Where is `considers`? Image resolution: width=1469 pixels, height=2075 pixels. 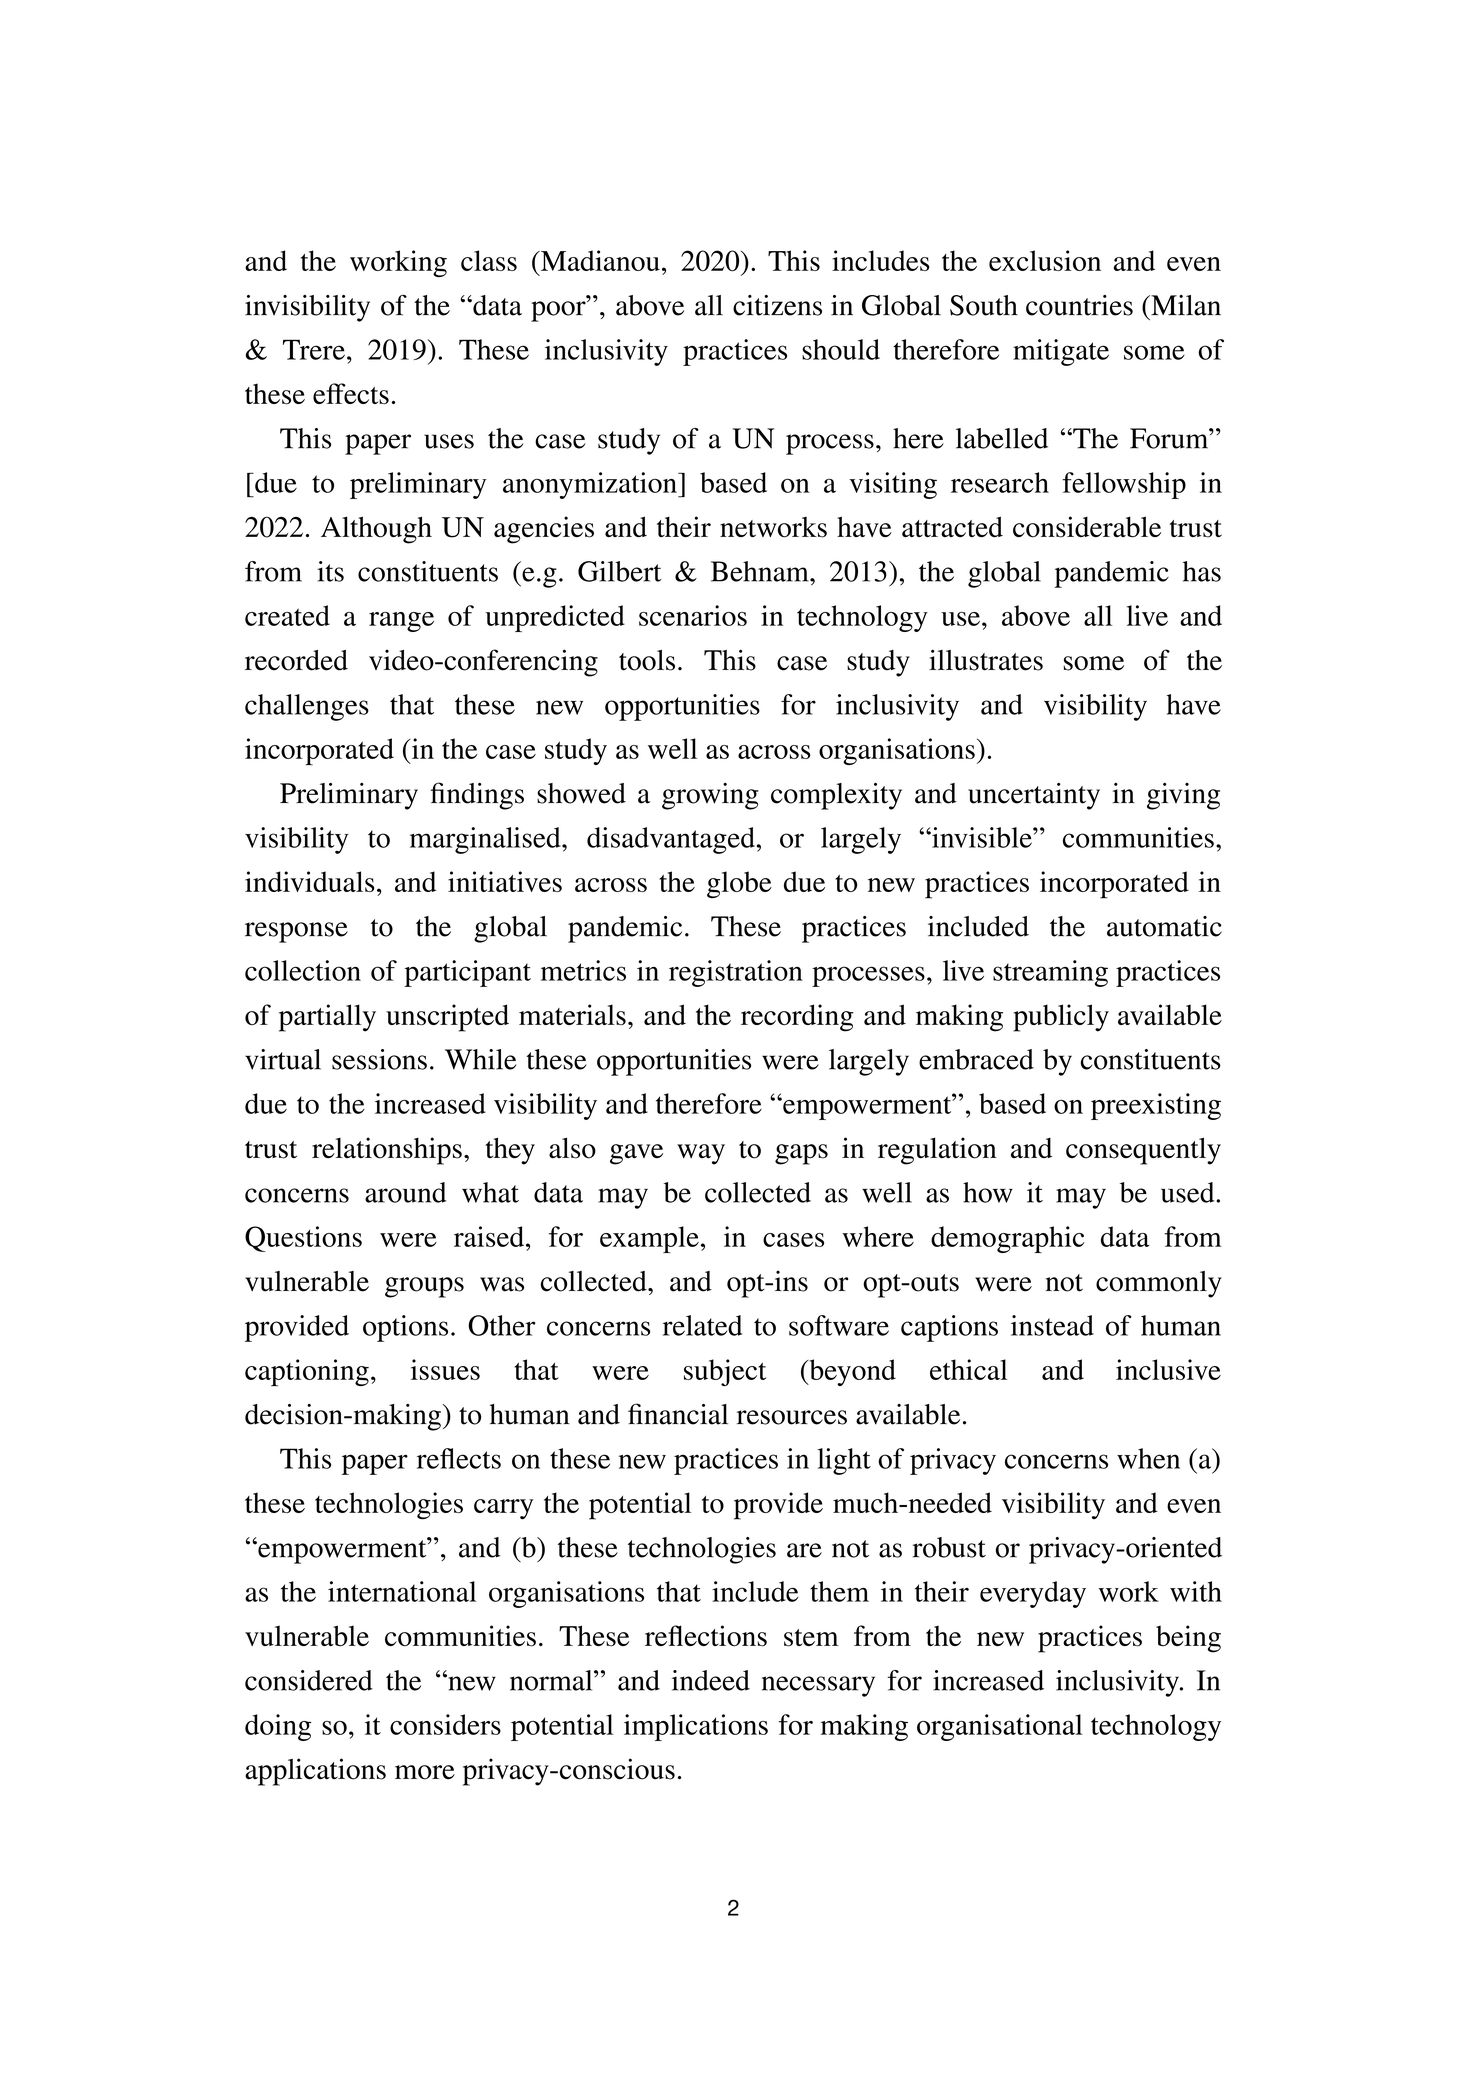
considers is located at coordinates (445, 1724).
